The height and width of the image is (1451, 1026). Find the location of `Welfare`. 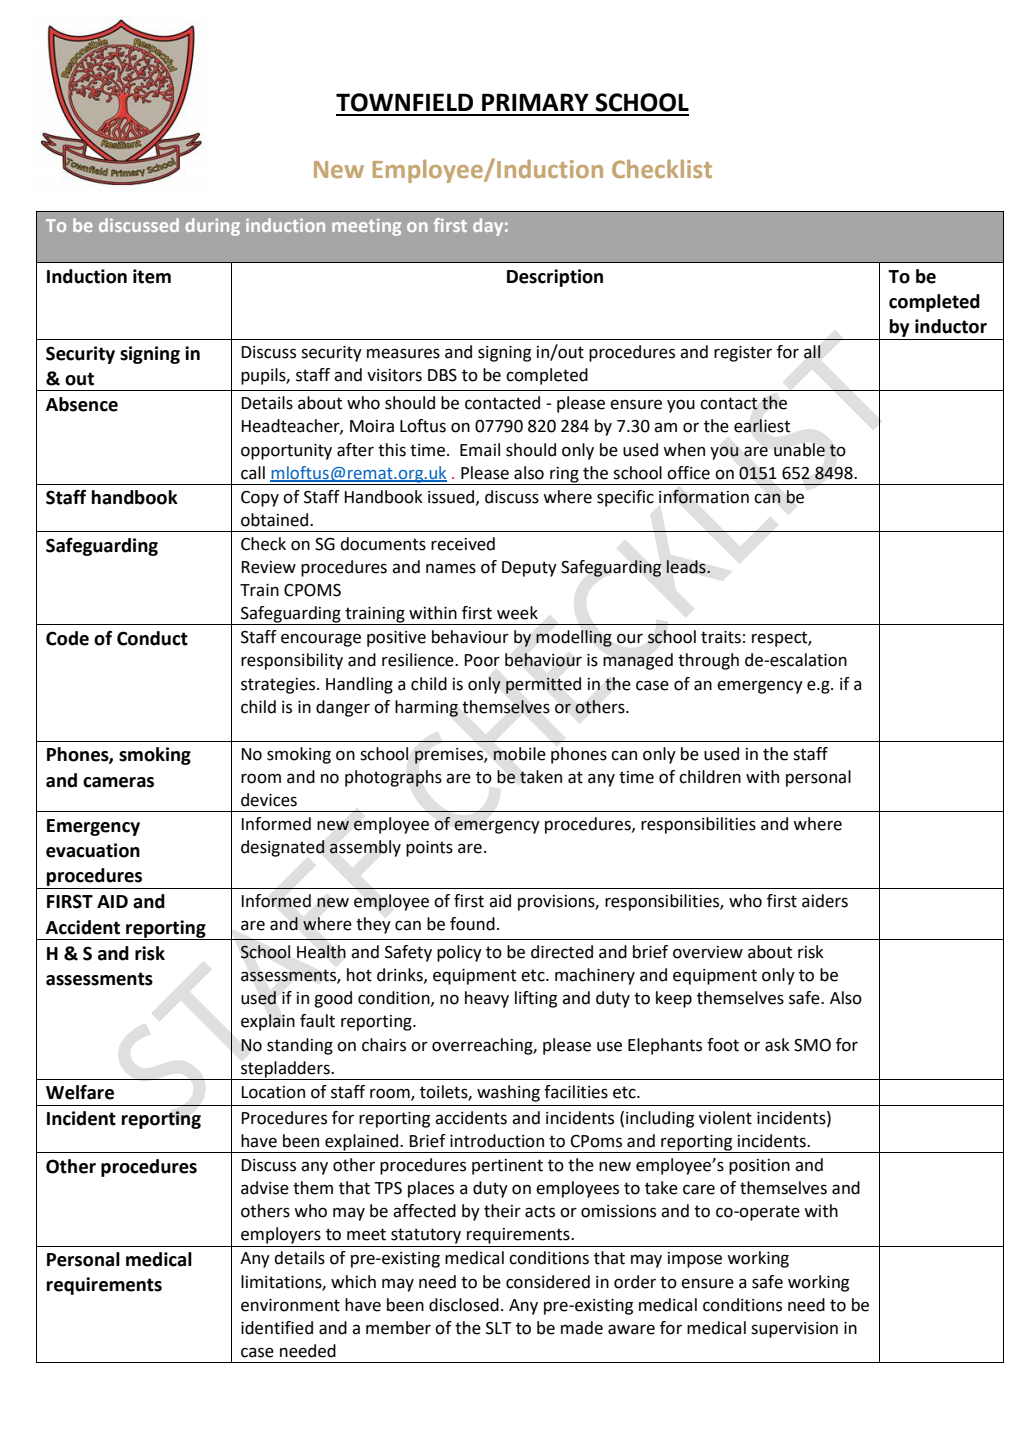

Welfare is located at coordinates (80, 1092).
